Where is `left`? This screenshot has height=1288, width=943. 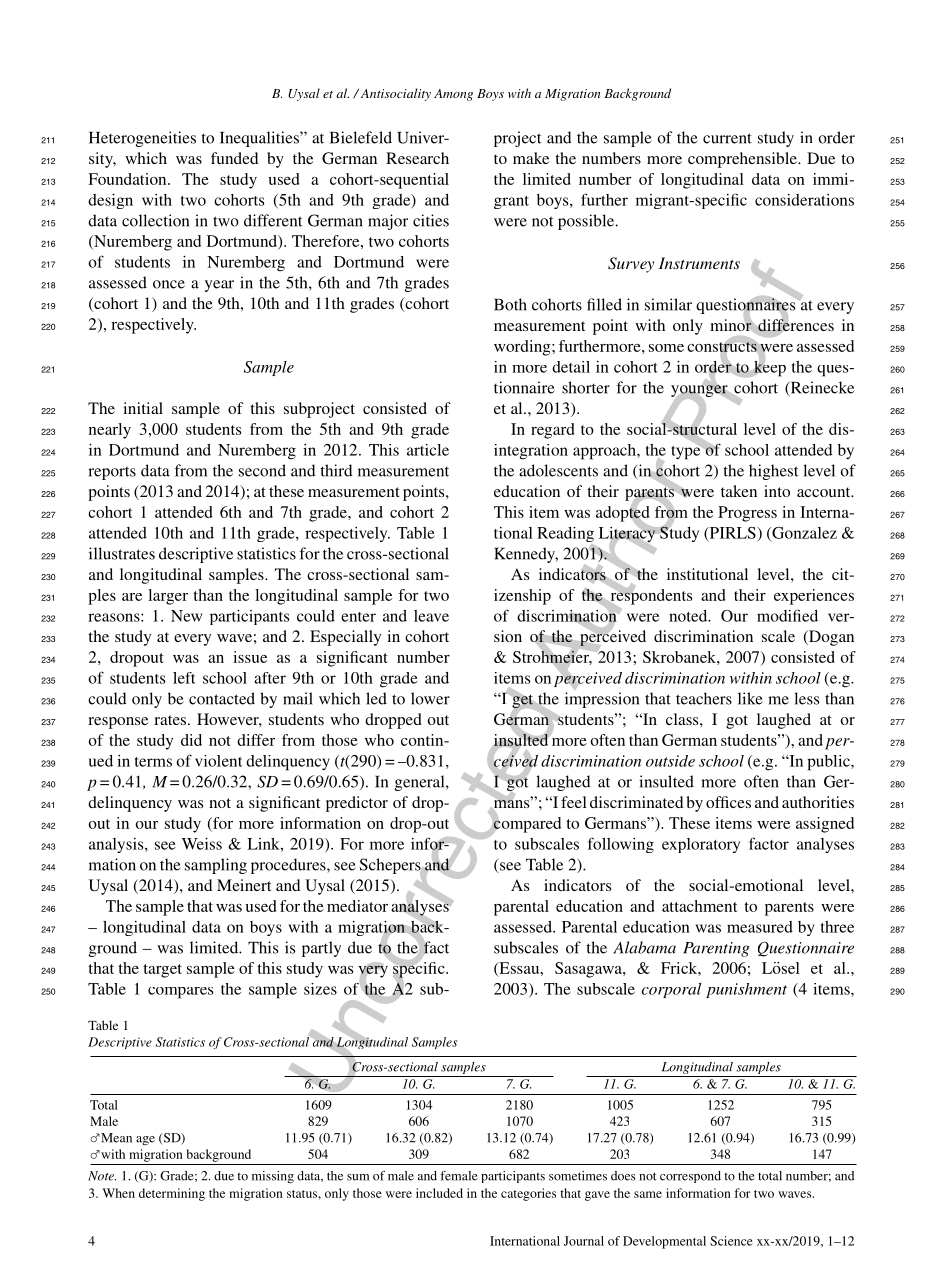 left is located at coordinates (184, 678).
